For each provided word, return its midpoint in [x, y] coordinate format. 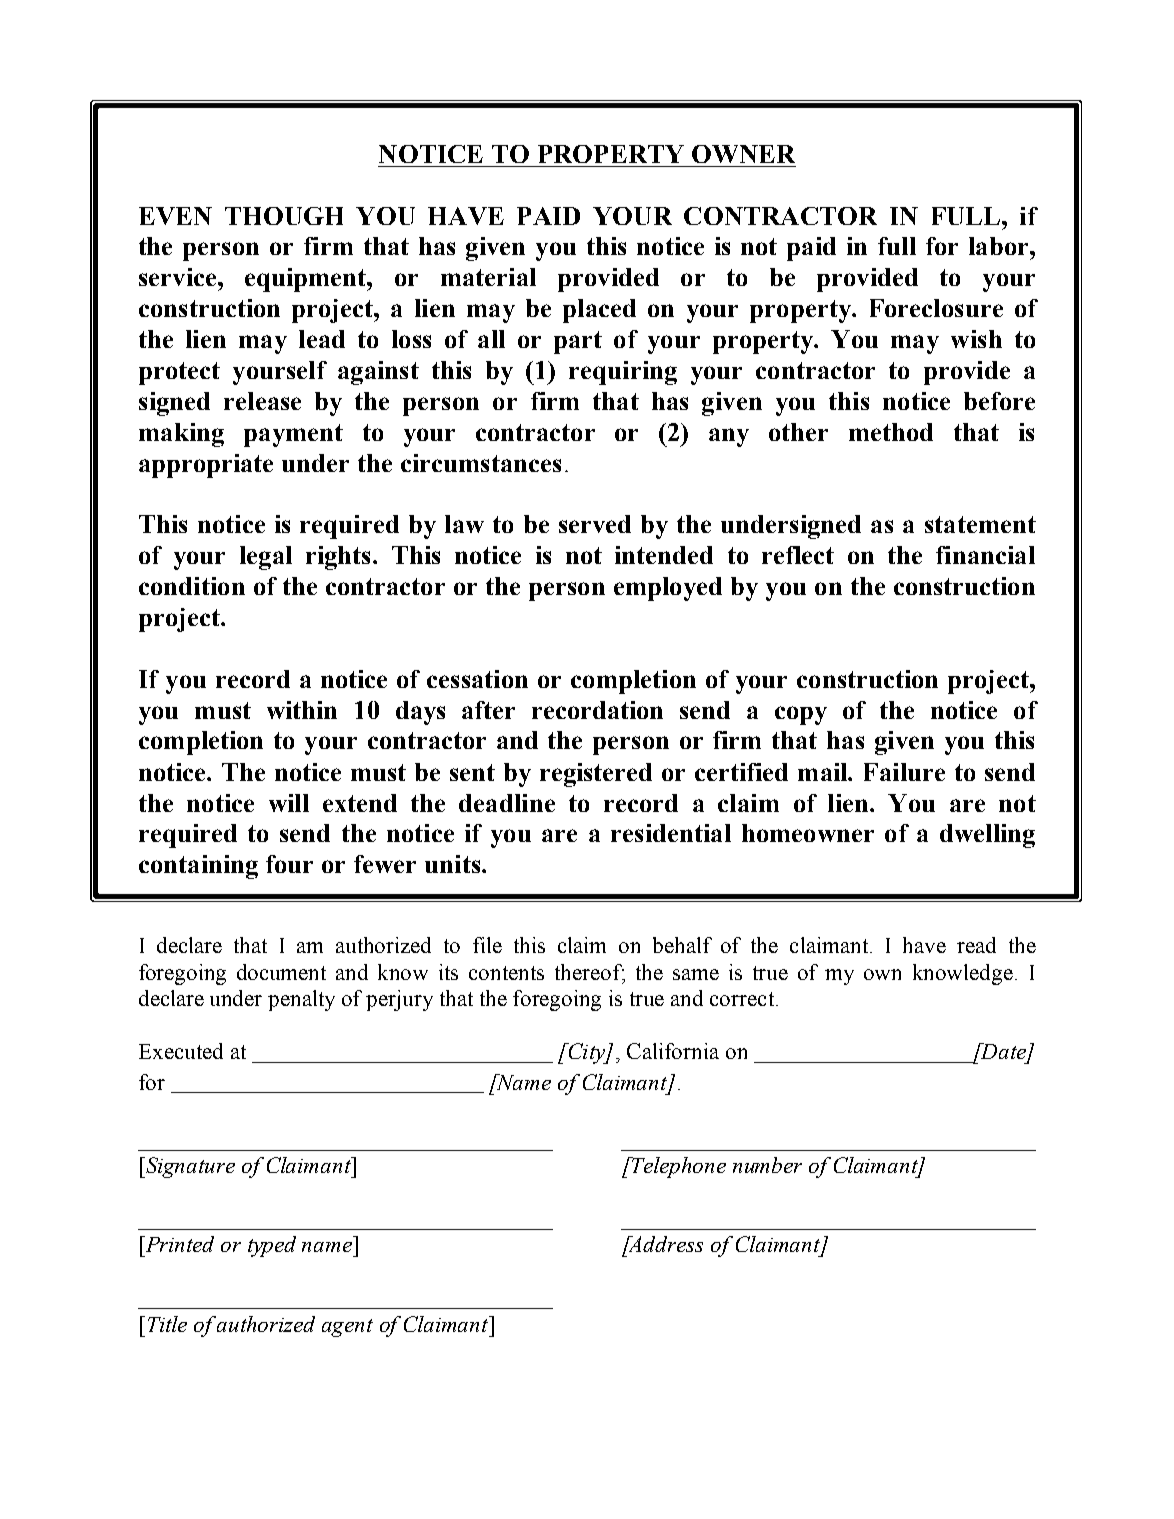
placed [599, 311]
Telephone [678, 1167]
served [595, 524]
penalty [301, 1000]
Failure [904, 772]
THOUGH [284, 216]
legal [266, 558]
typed [272, 1246]
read [976, 945]
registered [596, 775]
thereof [590, 973]
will [289, 803]
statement [980, 524]
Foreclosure [936, 308]
